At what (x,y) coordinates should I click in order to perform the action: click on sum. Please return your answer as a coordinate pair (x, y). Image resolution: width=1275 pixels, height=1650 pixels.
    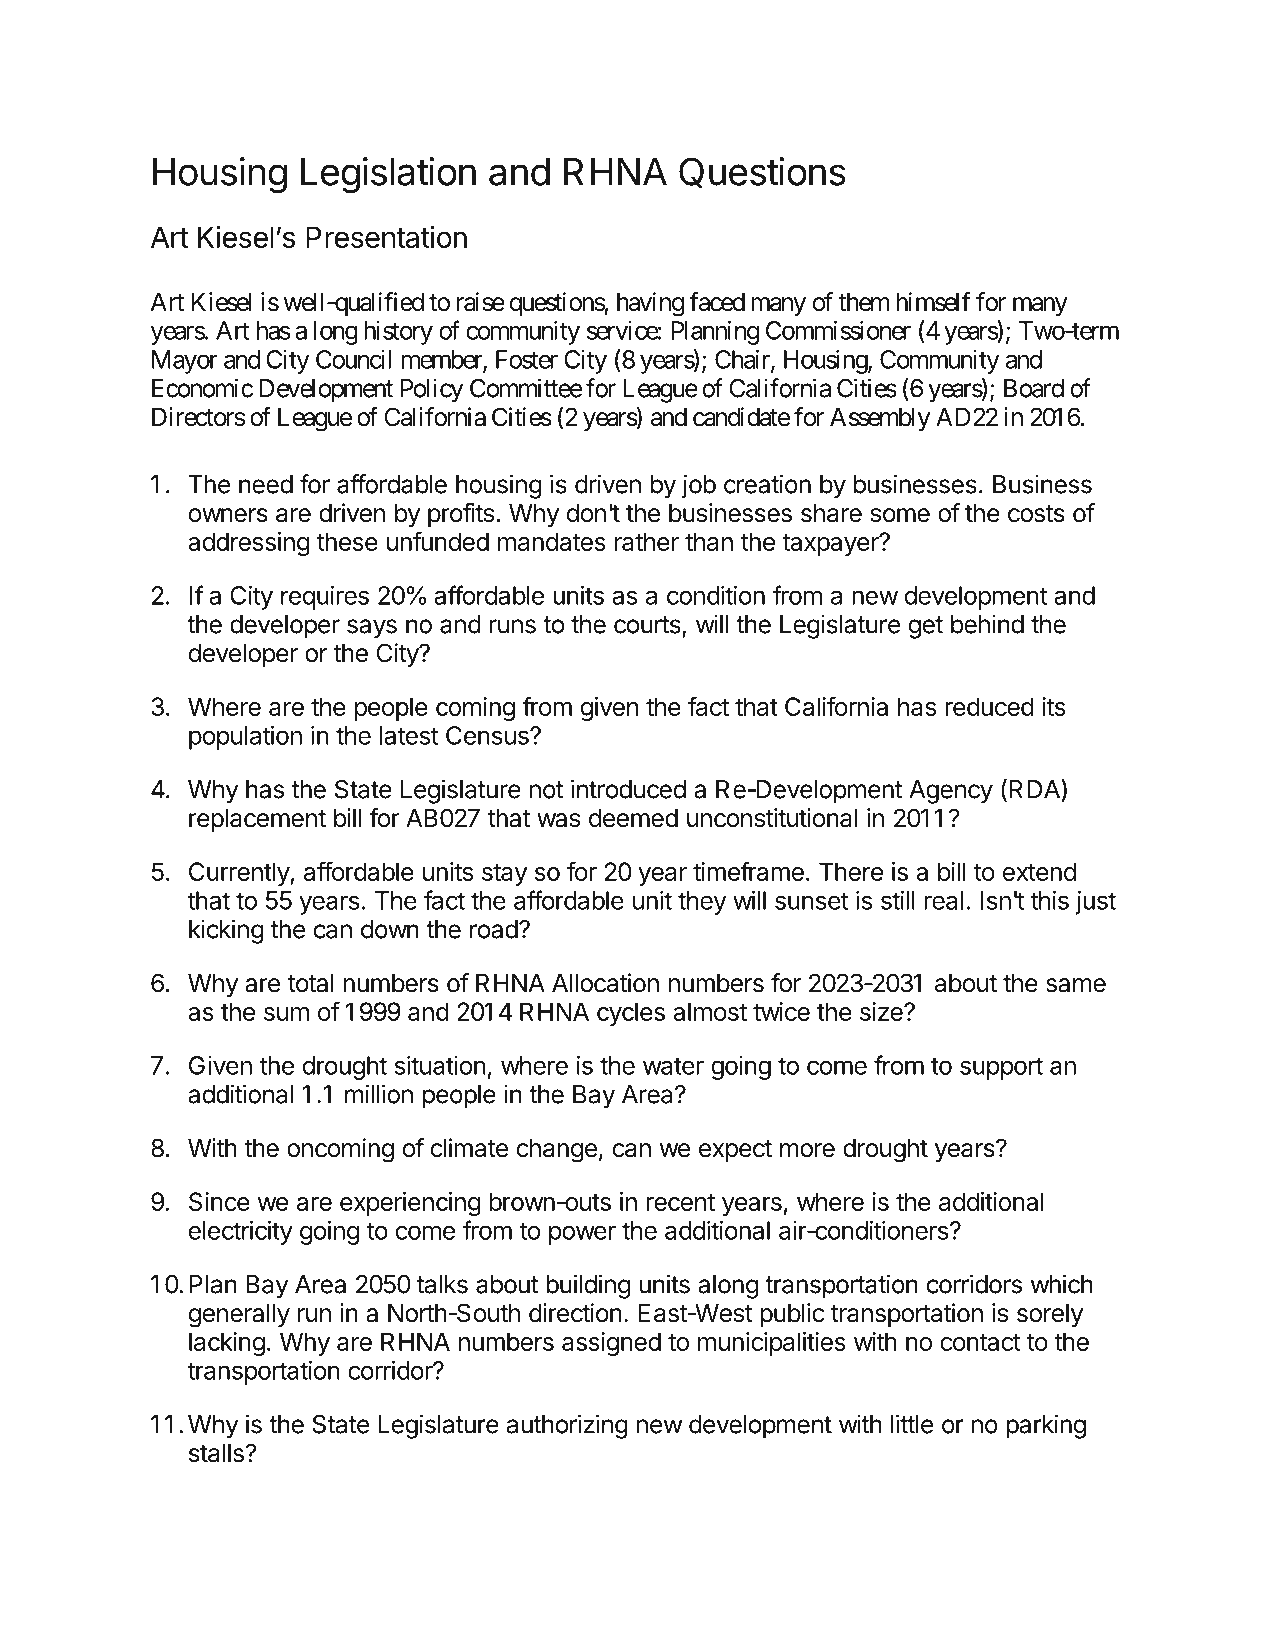
    Looking at the image, I should click on (286, 1014).
